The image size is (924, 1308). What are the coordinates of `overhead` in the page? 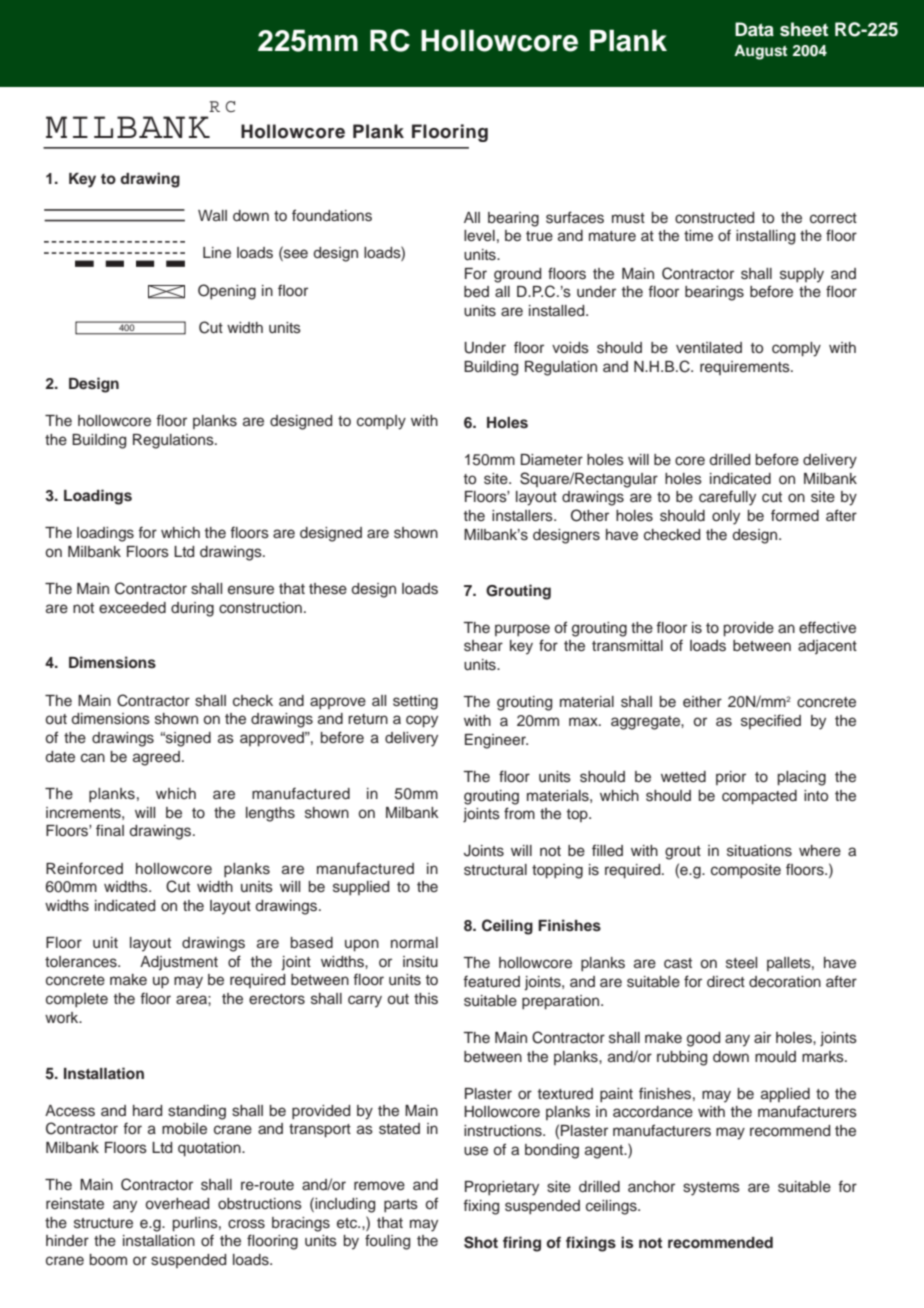 It's located at (177, 1204).
